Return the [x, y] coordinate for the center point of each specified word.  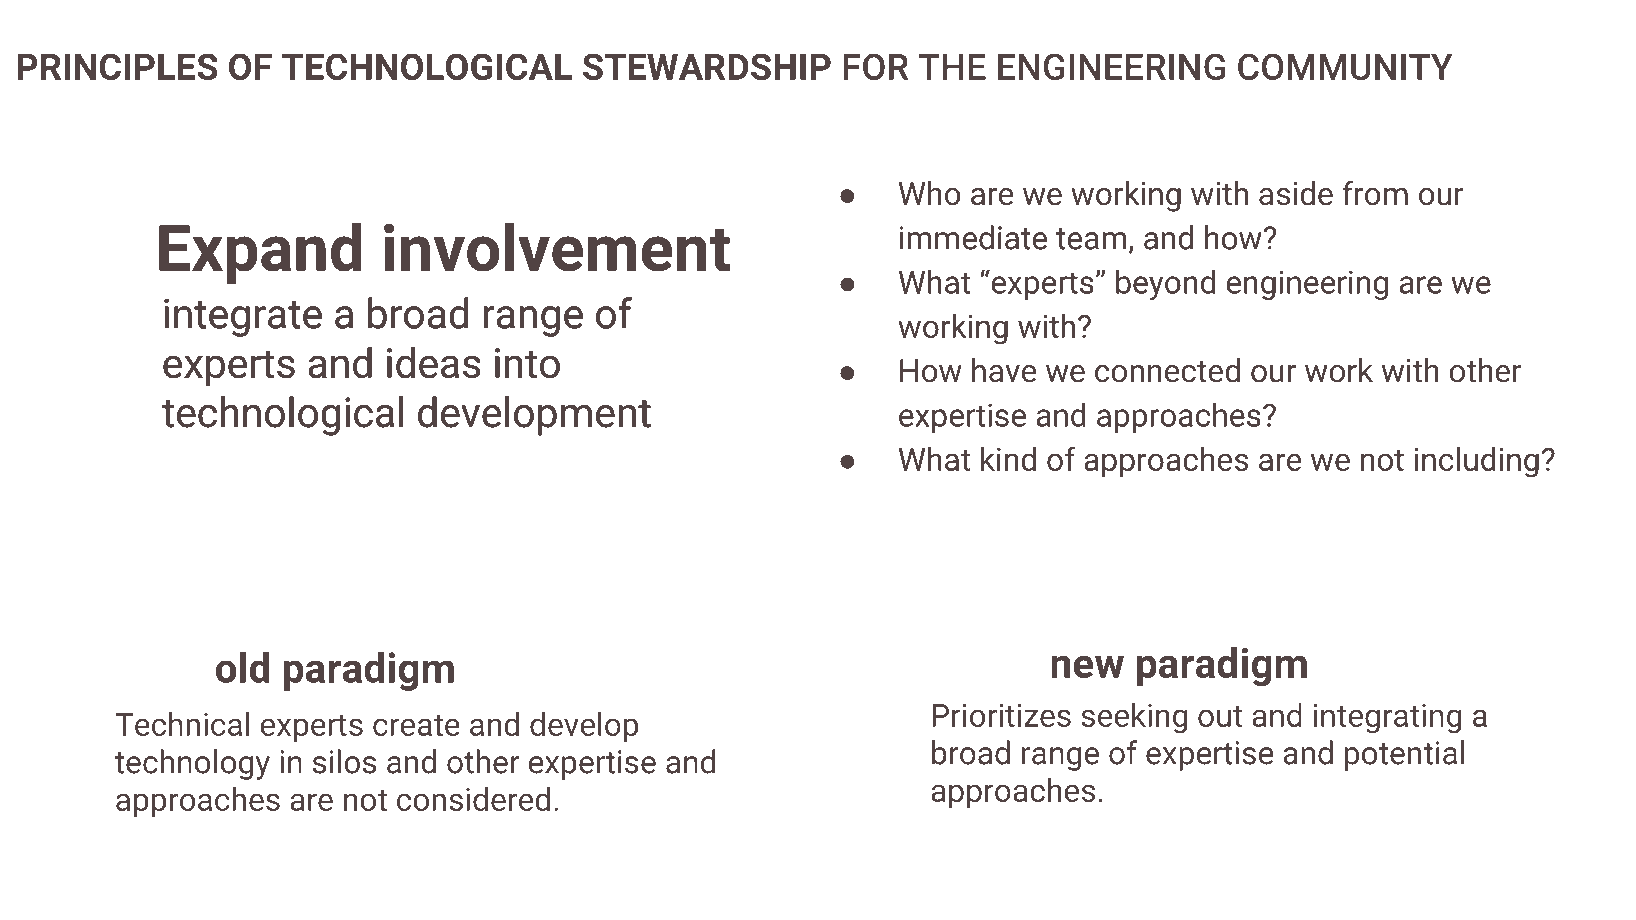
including [1477, 462]
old [243, 667]
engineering [1307, 285]
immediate [973, 237]
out [1220, 716]
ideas [434, 362]
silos [344, 761]
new [1087, 667]
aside [1296, 193]
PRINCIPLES [117, 66]
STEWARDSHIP [707, 66]
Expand [260, 253]
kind [1008, 459]
